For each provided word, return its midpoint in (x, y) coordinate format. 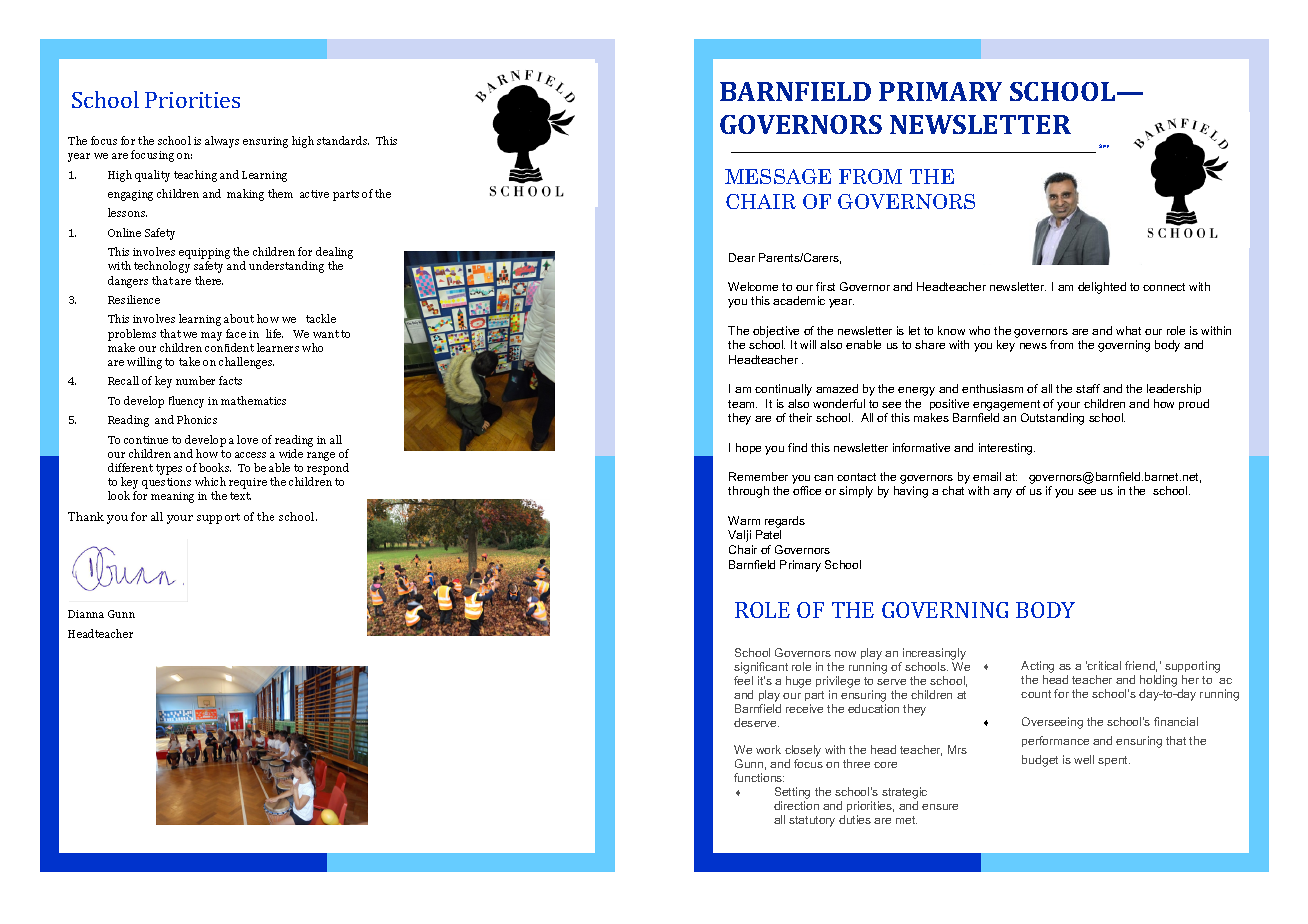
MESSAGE (778, 176)
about (239, 318)
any (1002, 493)
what (1128, 330)
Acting (1037, 667)
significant (761, 668)
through (748, 492)
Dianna (86, 614)
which (210, 481)
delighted (1102, 288)
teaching (195, 176)
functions (759, 777)
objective (776, 332)
